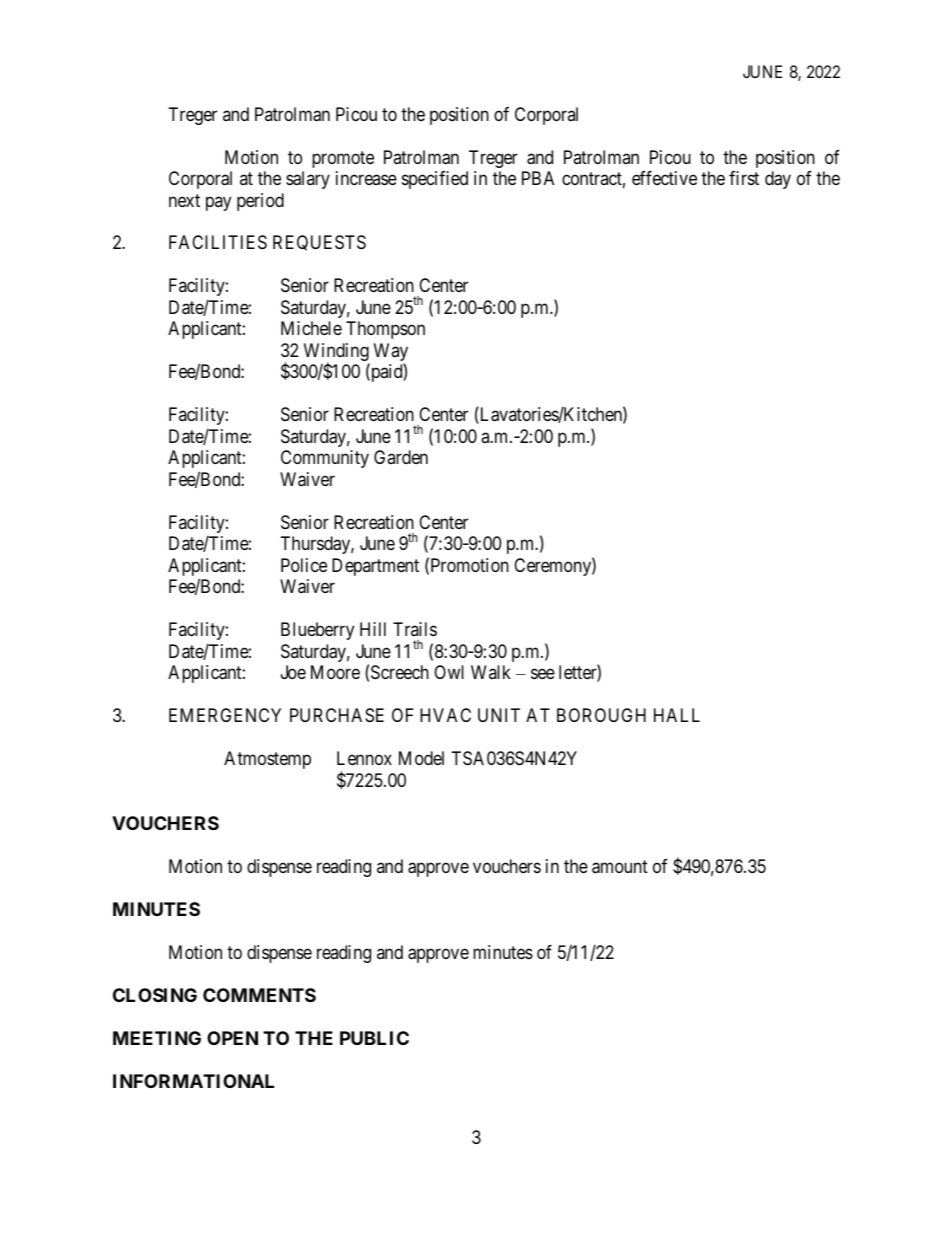 The height and width of the page is (1233, 952). Describe the element at coordinates (664, 178) in the page. I see `effective` at that location.
